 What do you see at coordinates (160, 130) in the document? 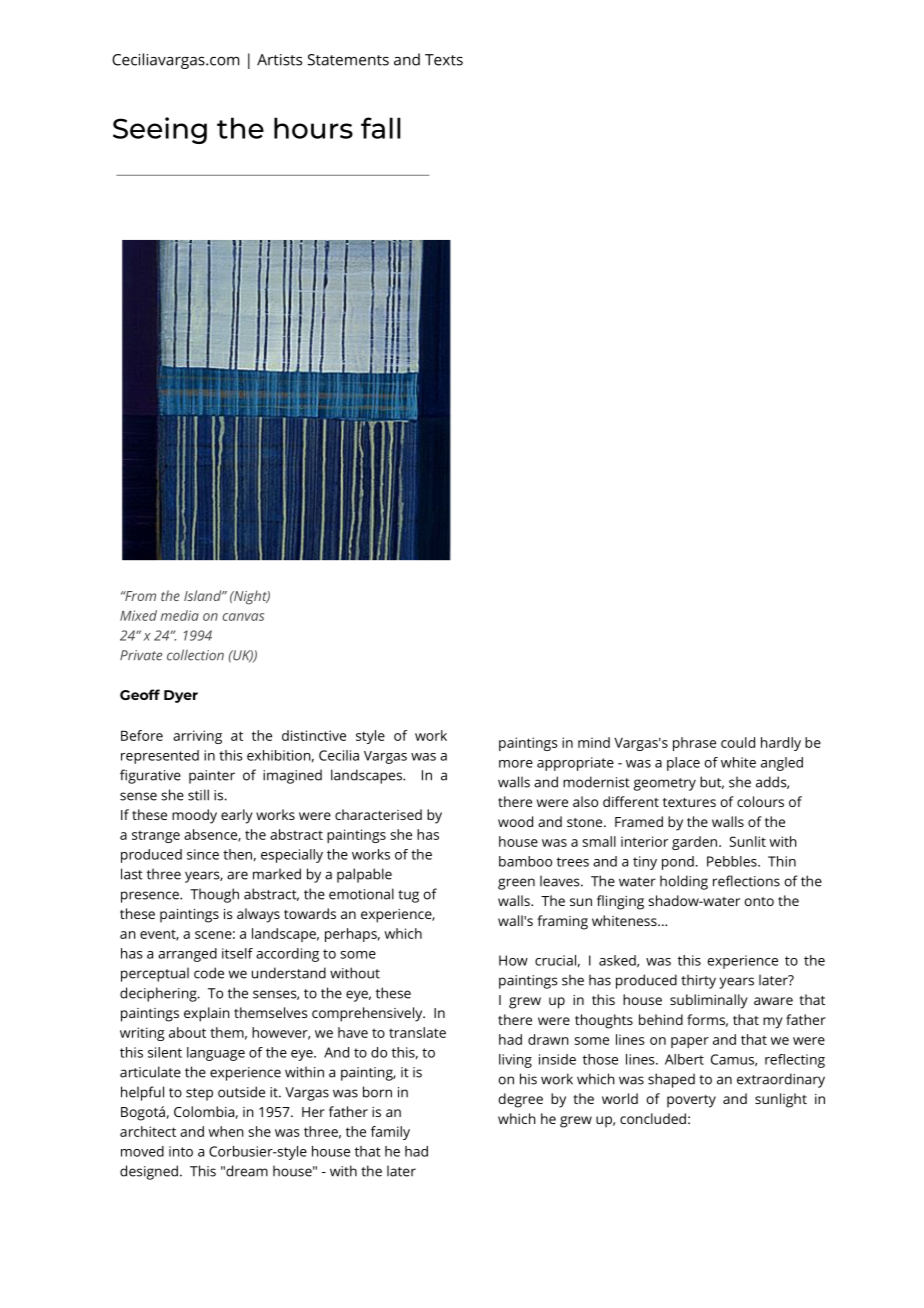
I see `Seeing` at bounding box center [160, 130].
